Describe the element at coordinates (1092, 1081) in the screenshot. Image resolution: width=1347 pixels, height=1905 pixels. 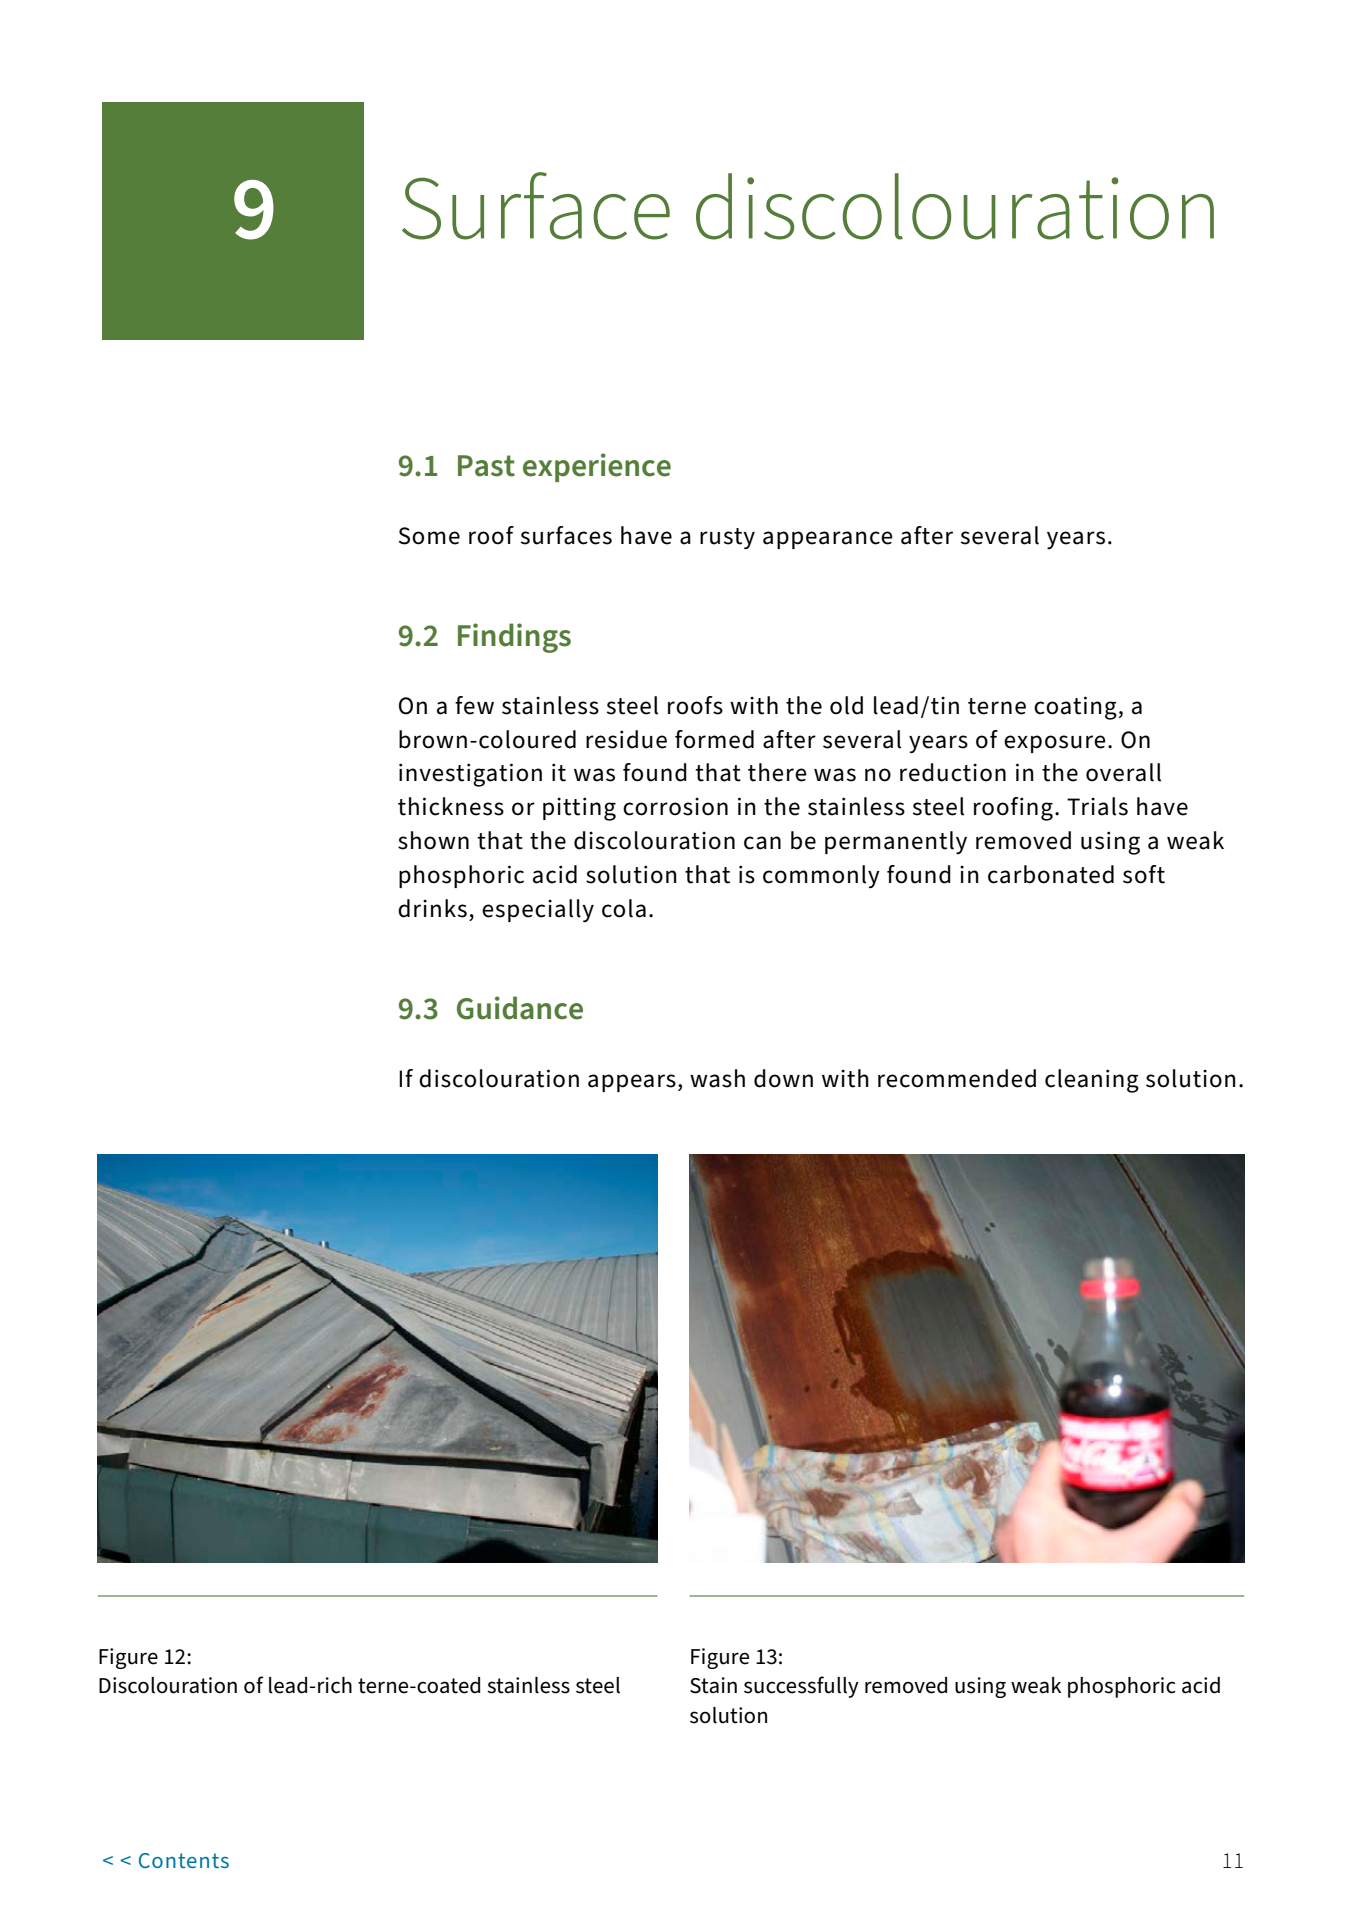
I see `cleaning` at that location.
